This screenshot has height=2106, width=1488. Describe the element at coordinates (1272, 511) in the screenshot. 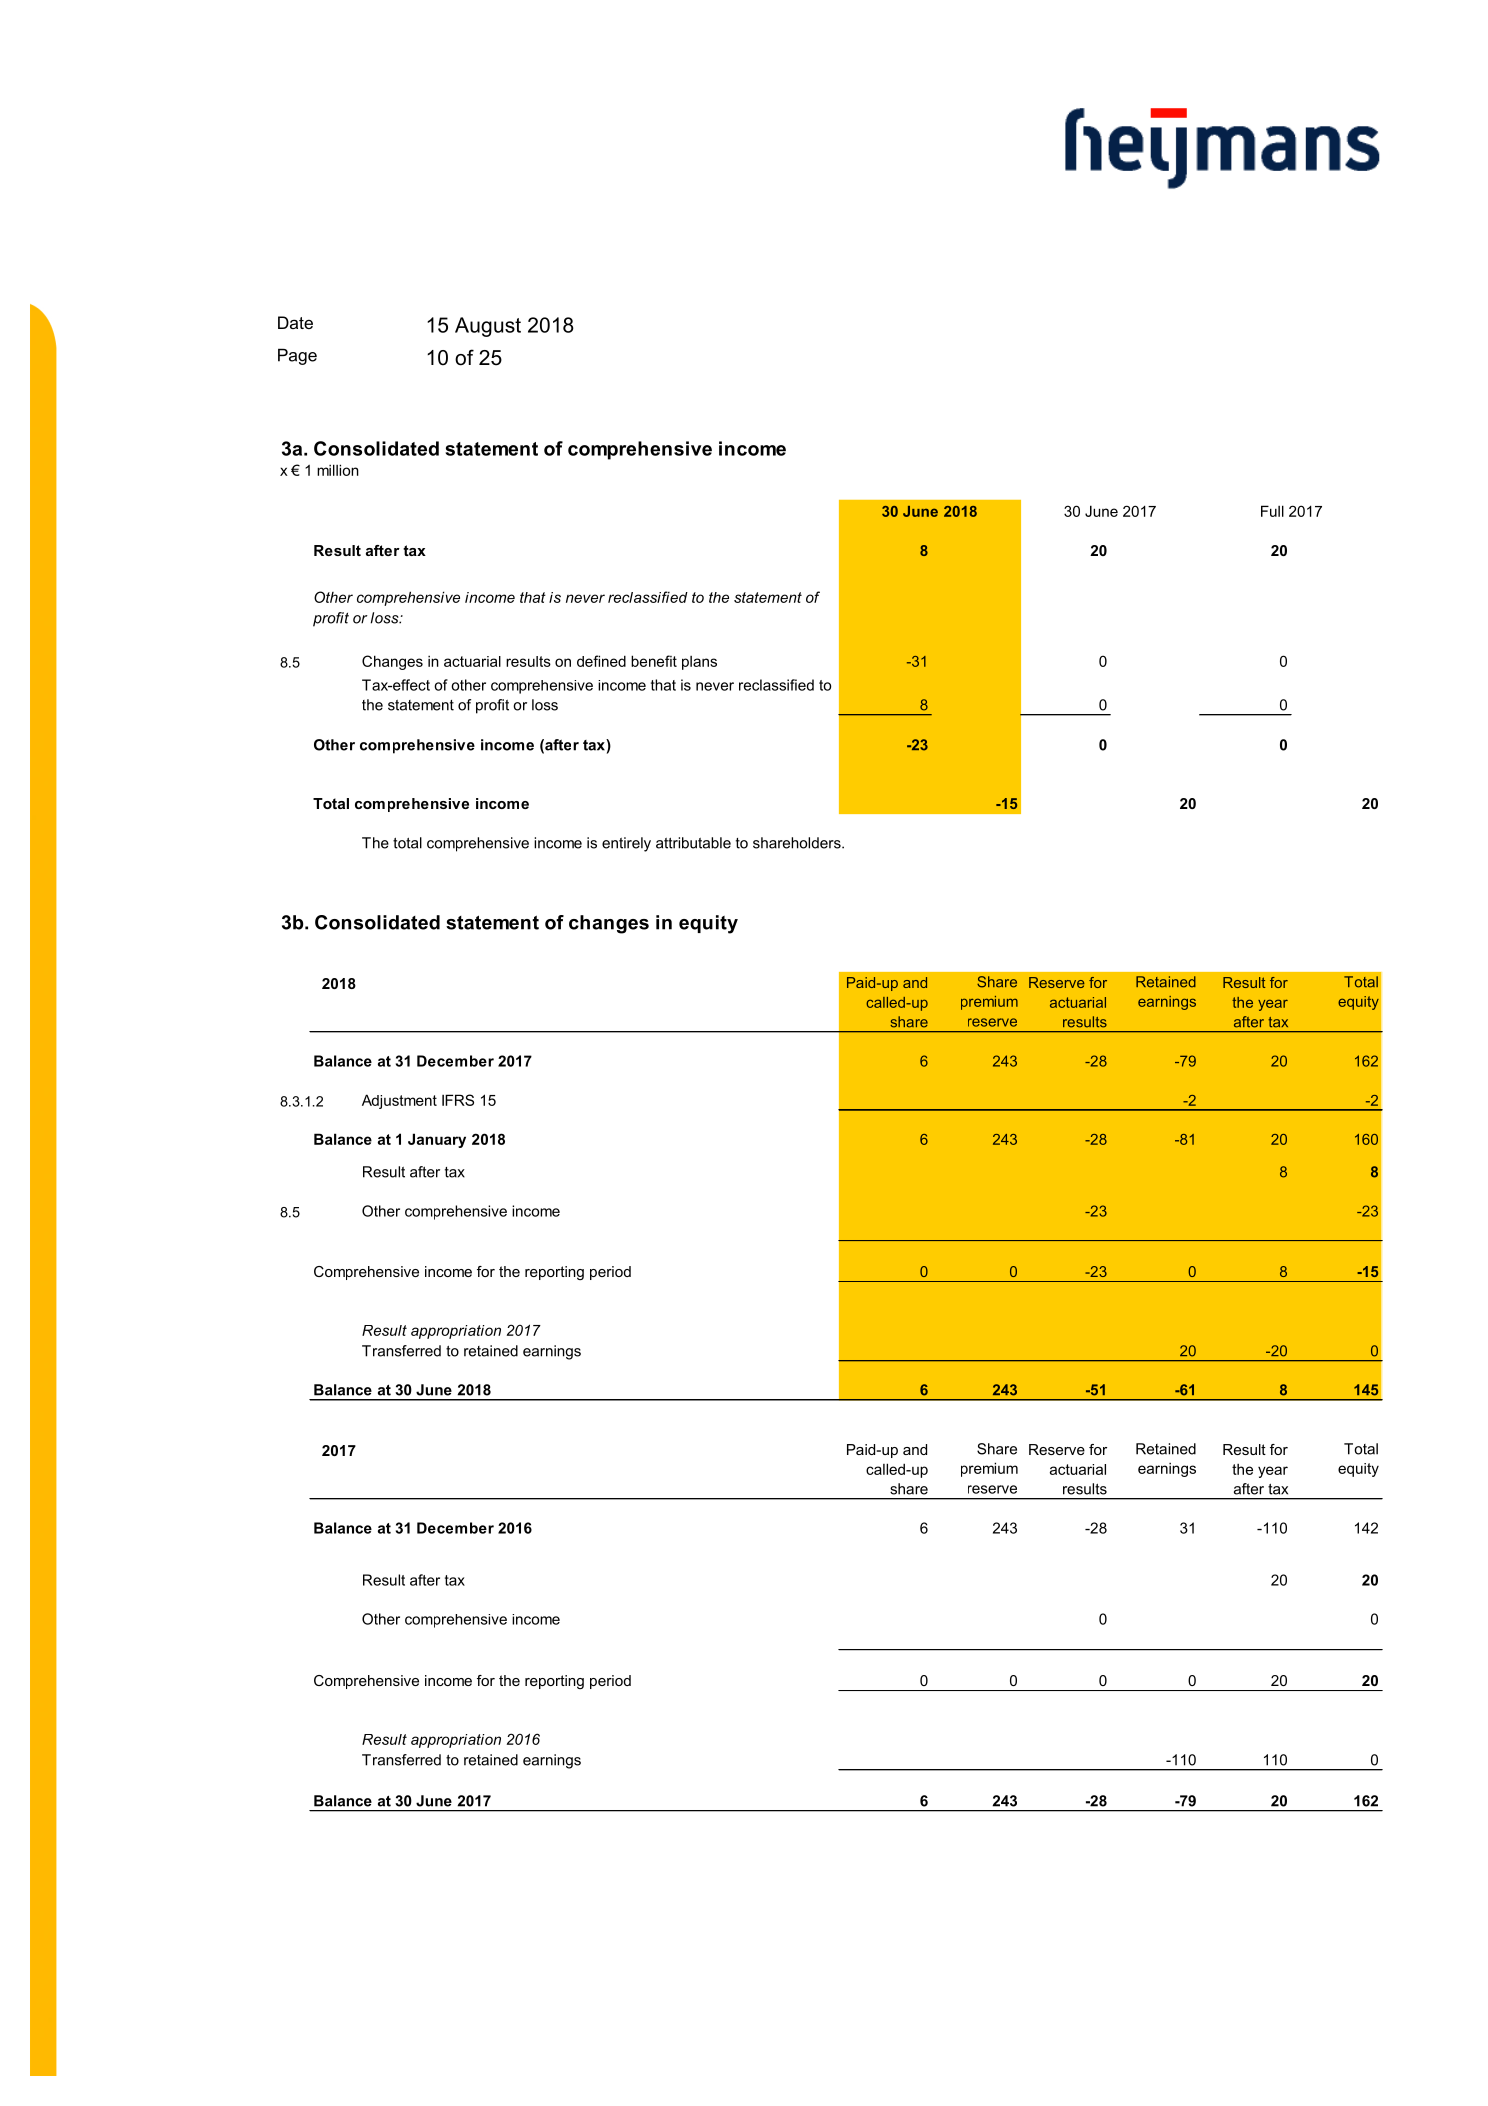

I see `Full` at that location.
